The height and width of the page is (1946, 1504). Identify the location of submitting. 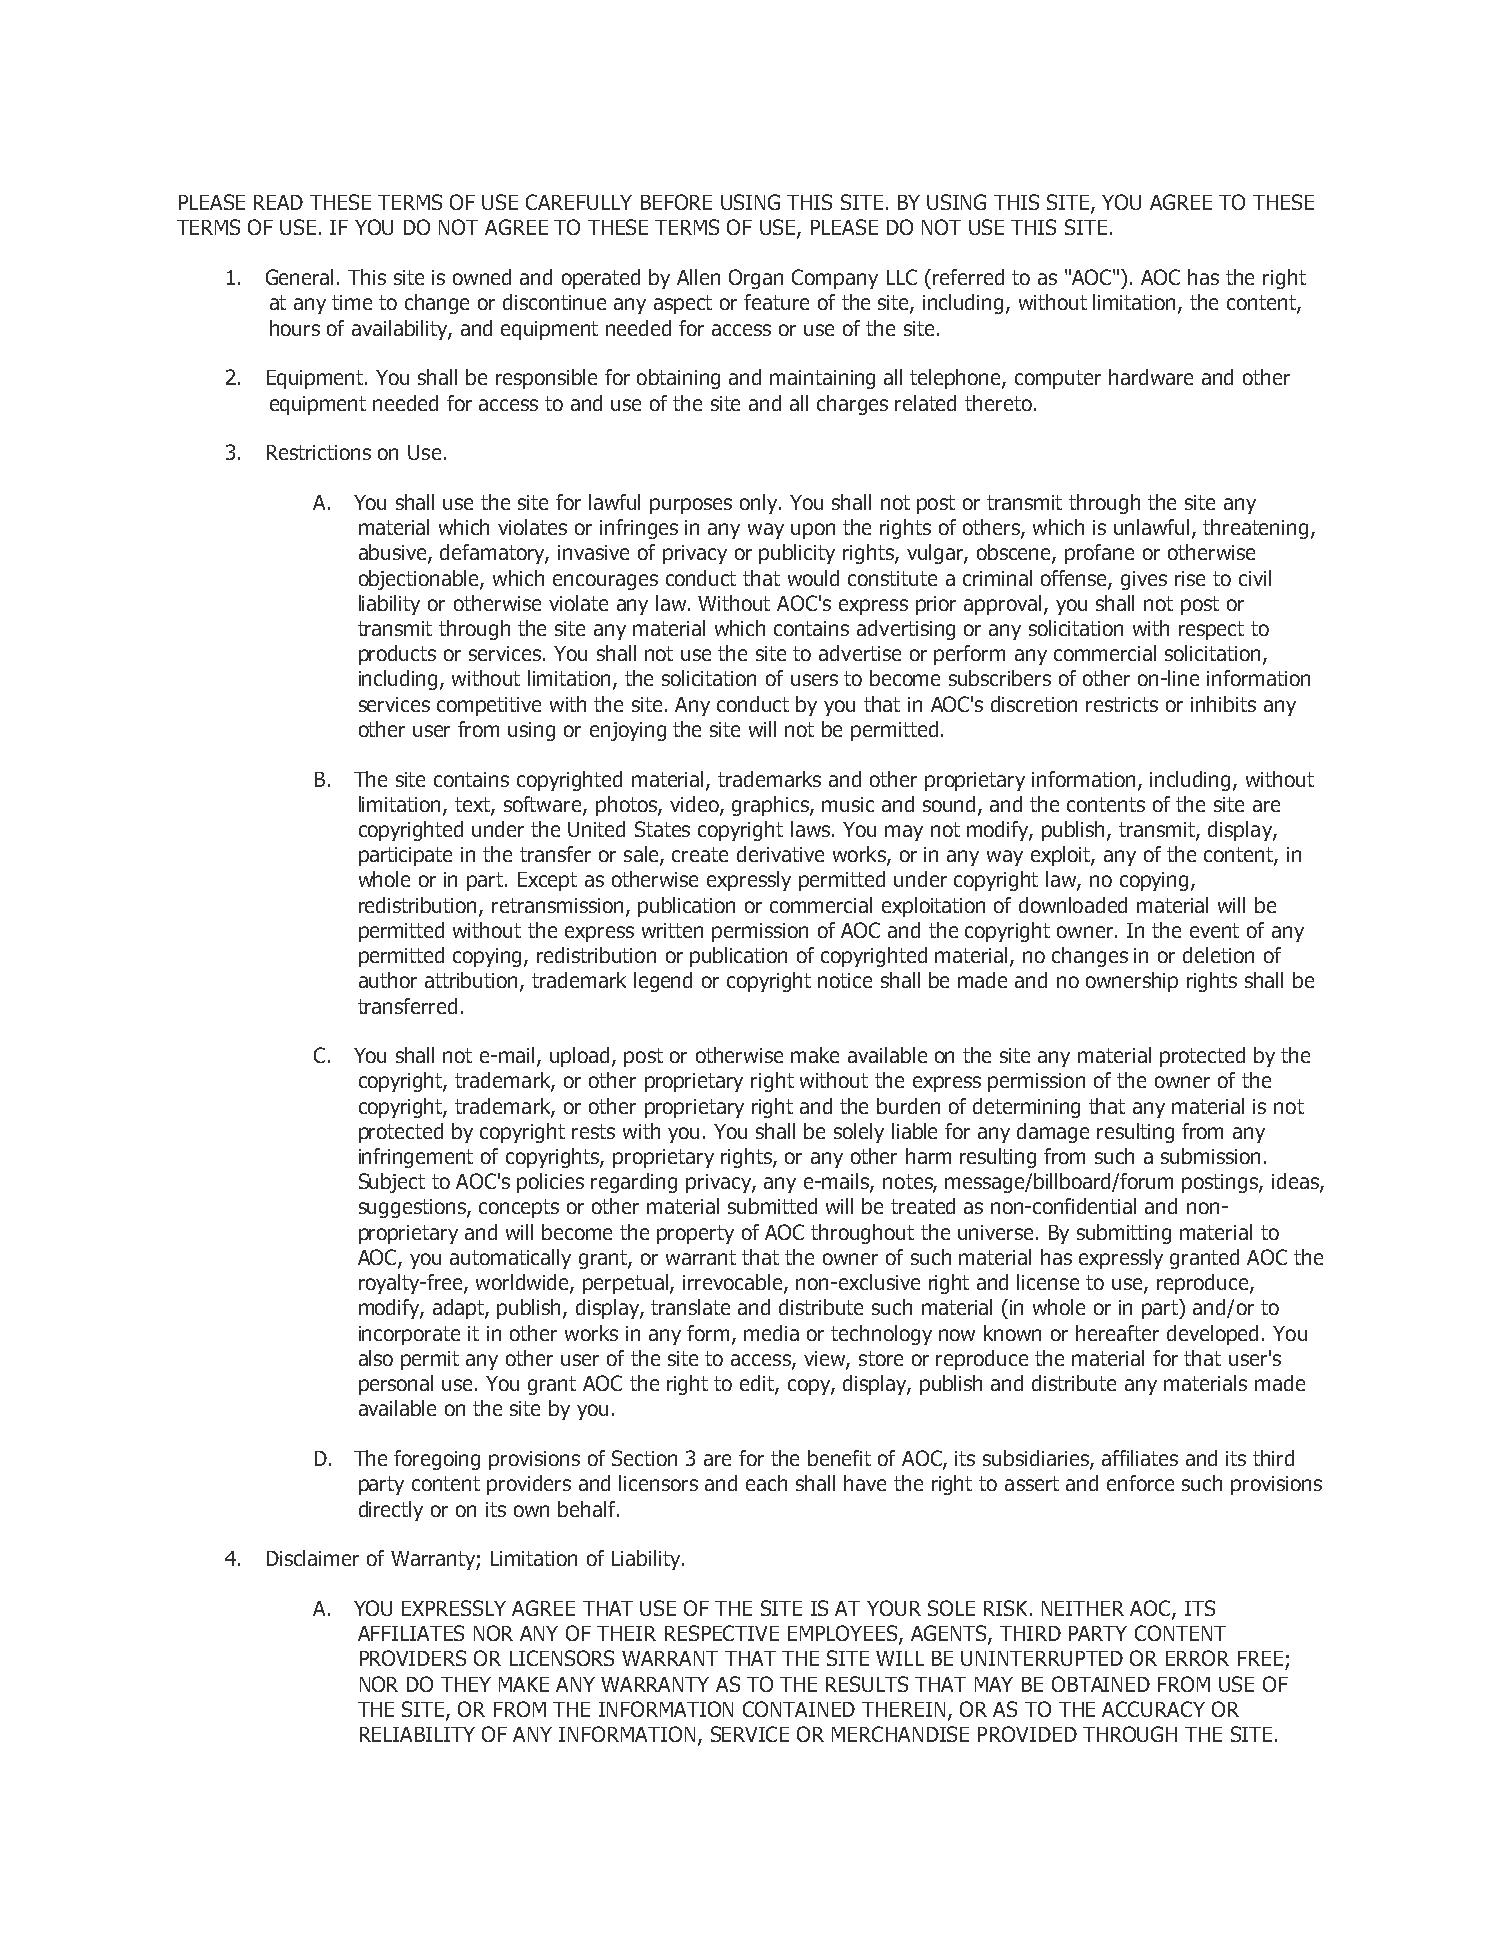
(1124, 1234).
